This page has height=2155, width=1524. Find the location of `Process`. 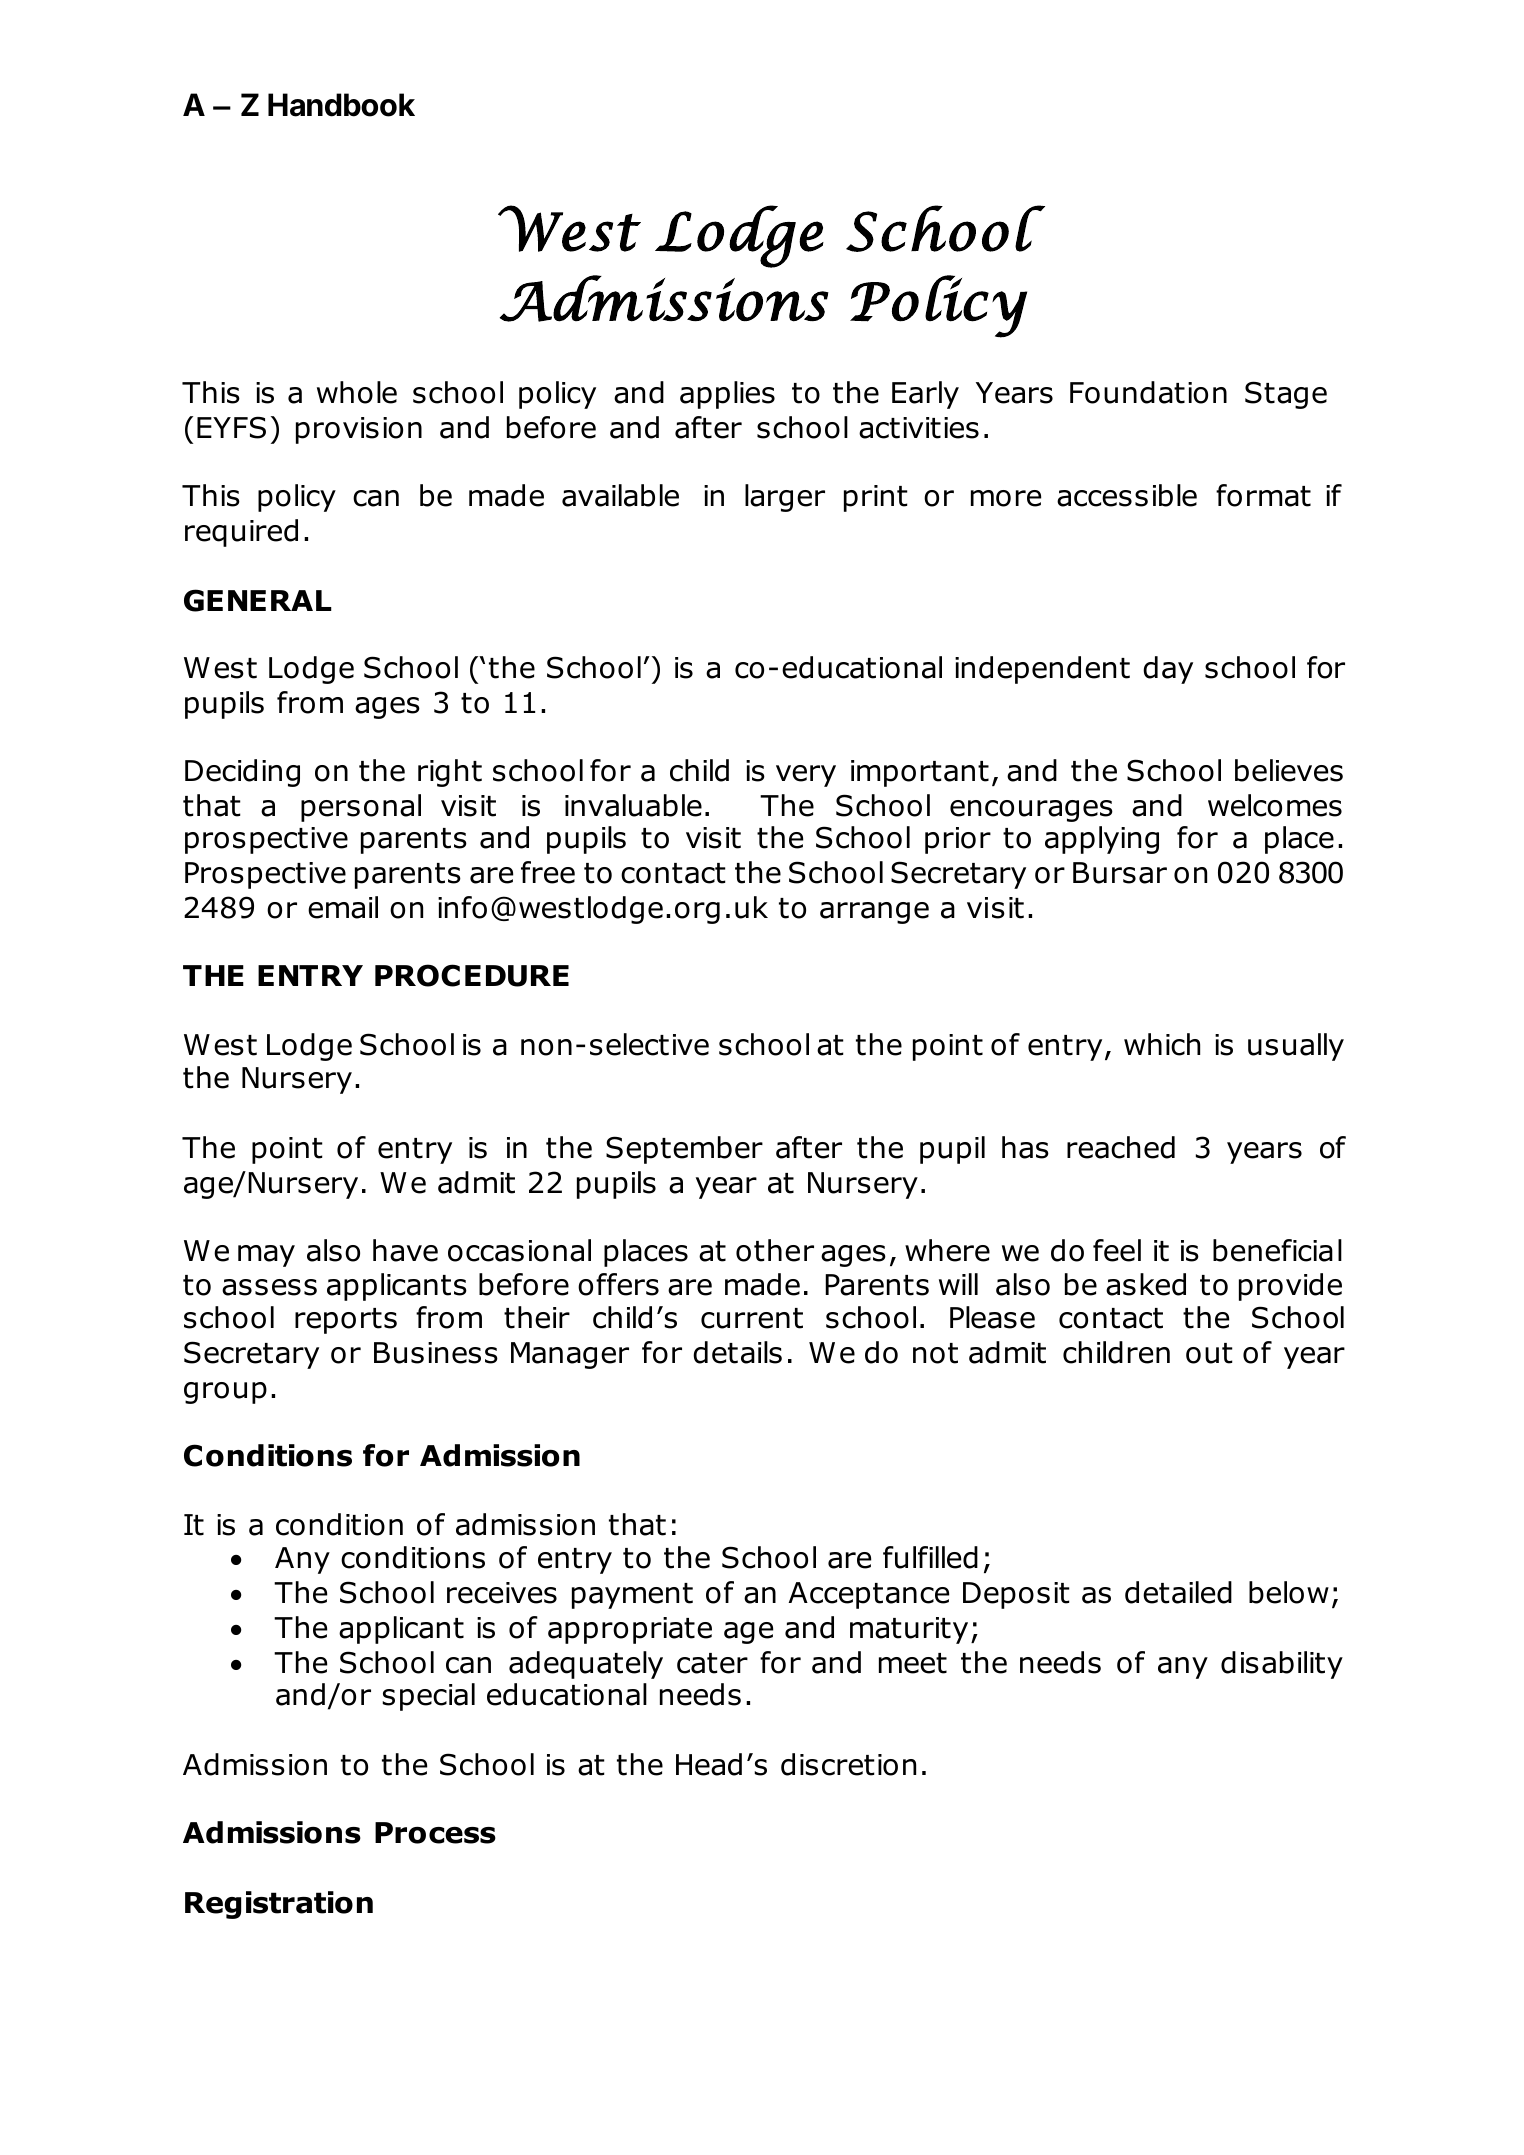

Process is located at coordinates (435, 1833).
